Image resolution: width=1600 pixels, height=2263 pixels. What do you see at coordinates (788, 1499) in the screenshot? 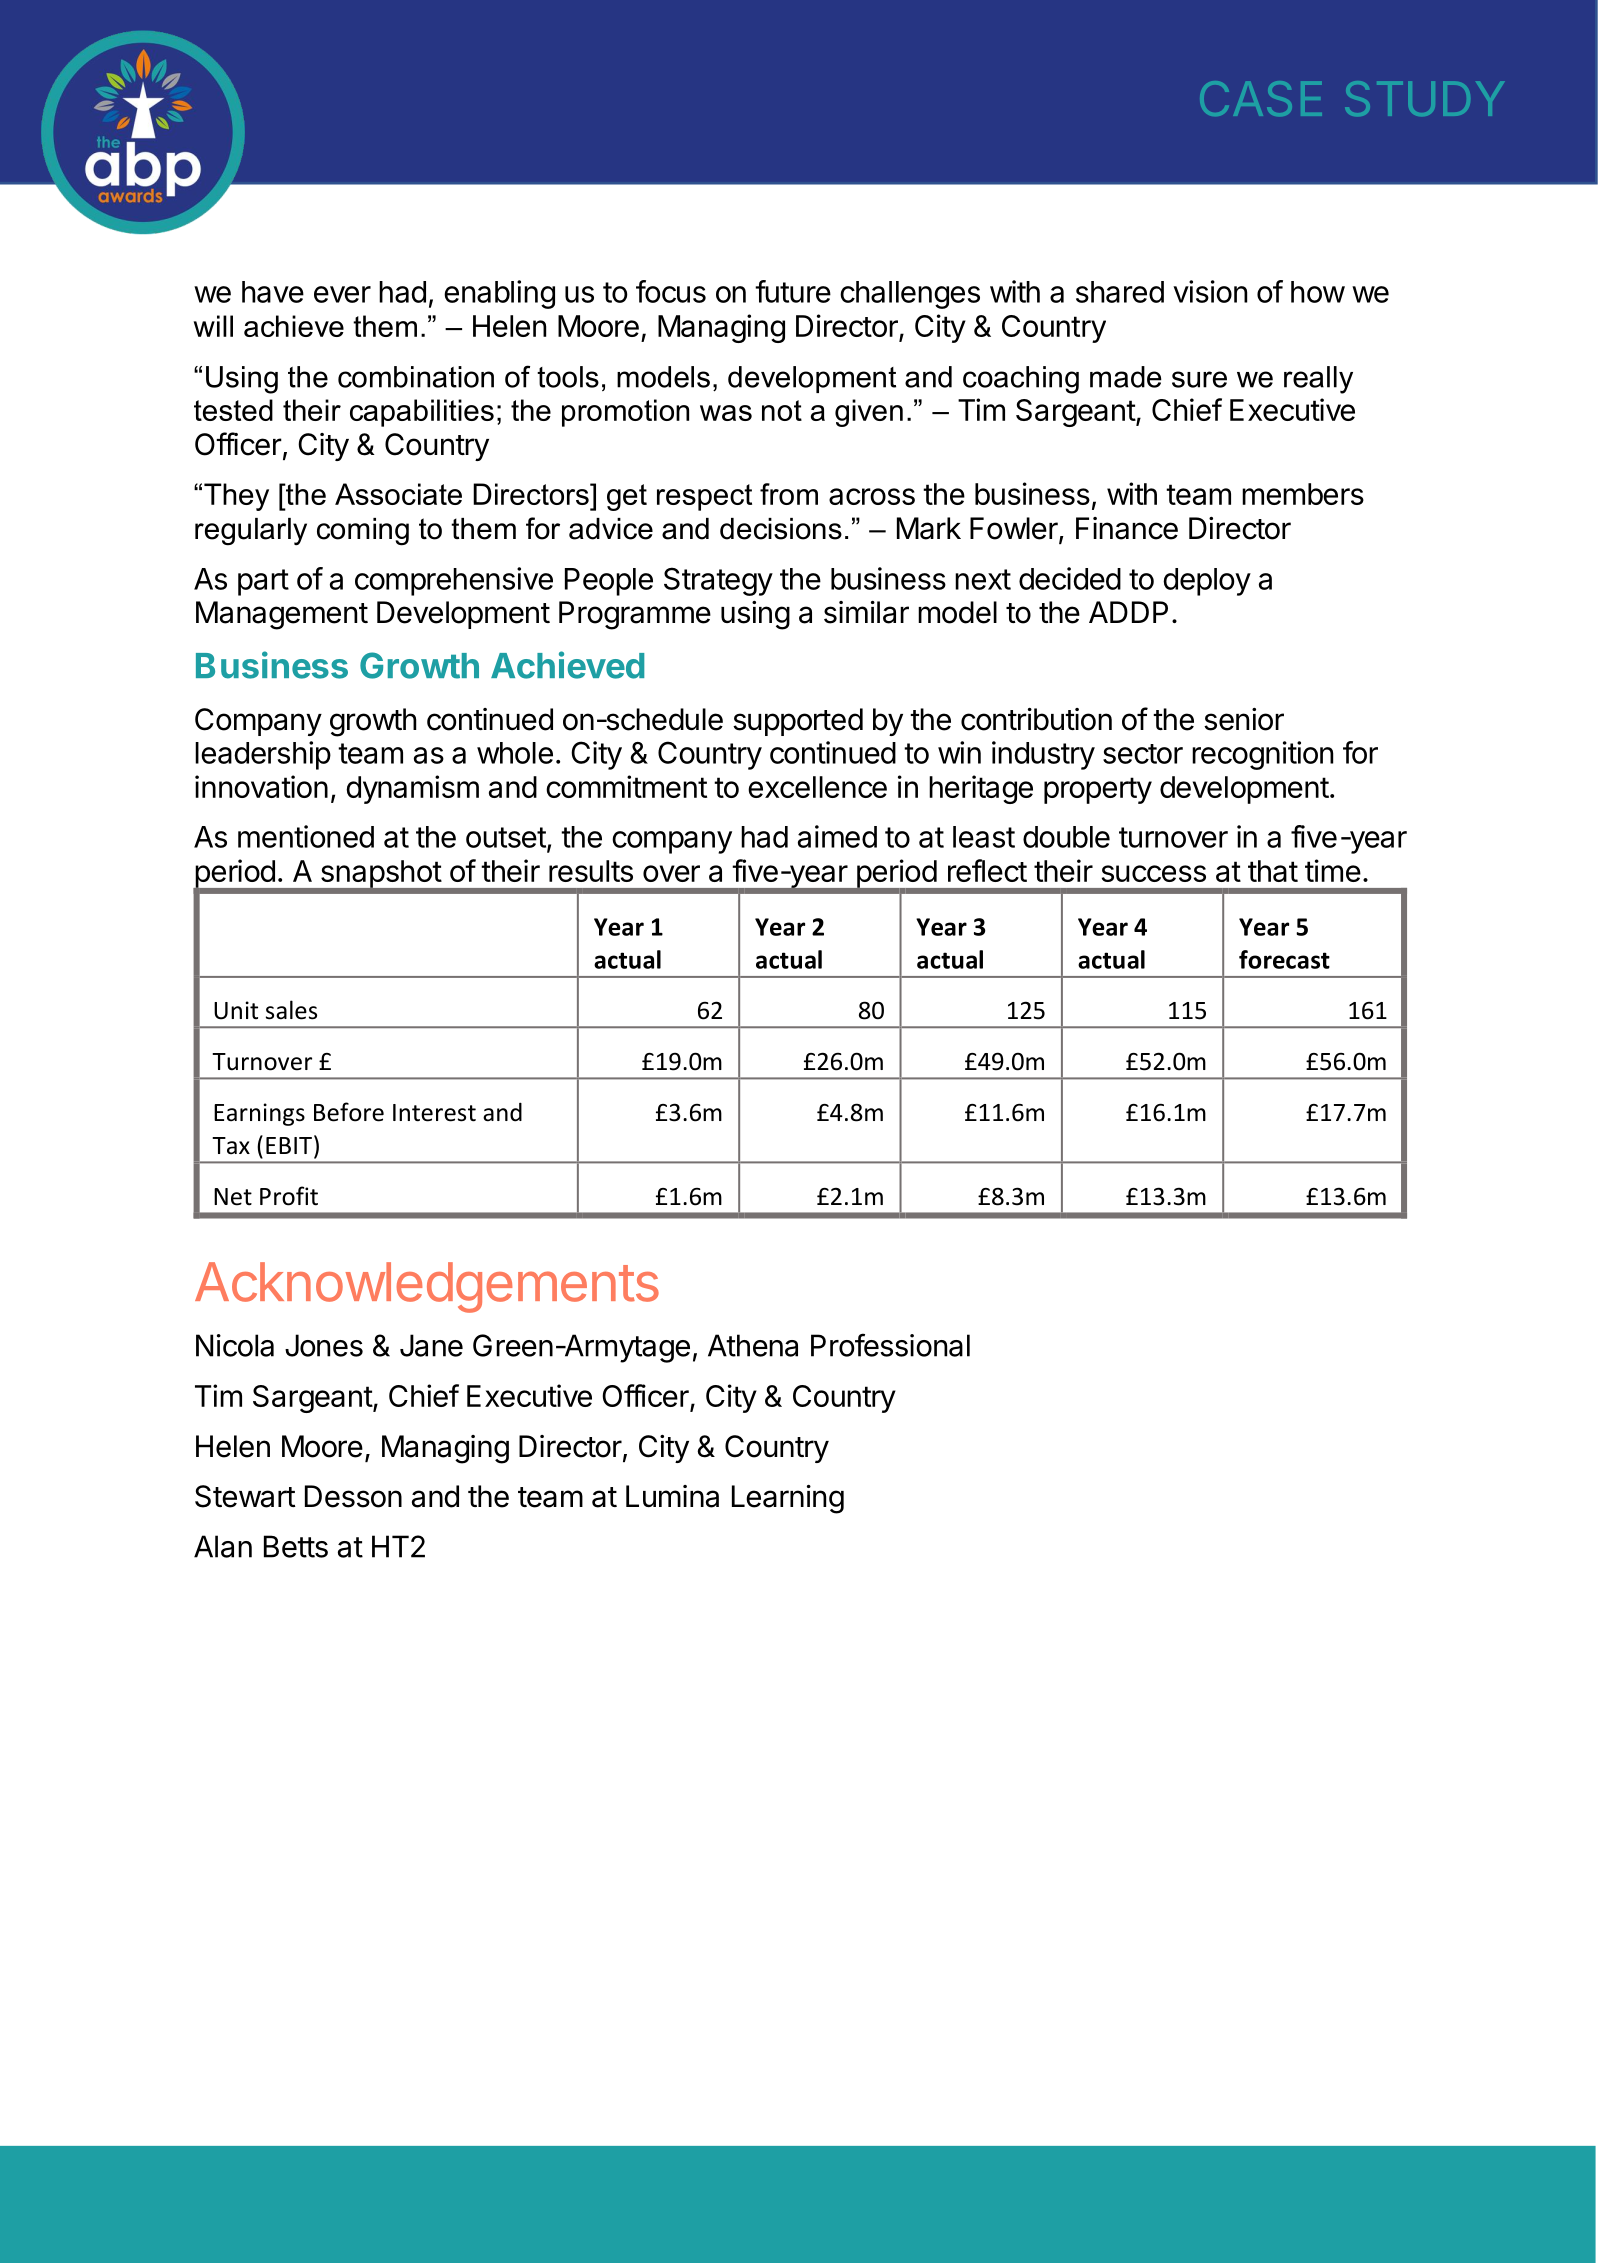
I see `Learning` at bounding box center [788, 1499].
